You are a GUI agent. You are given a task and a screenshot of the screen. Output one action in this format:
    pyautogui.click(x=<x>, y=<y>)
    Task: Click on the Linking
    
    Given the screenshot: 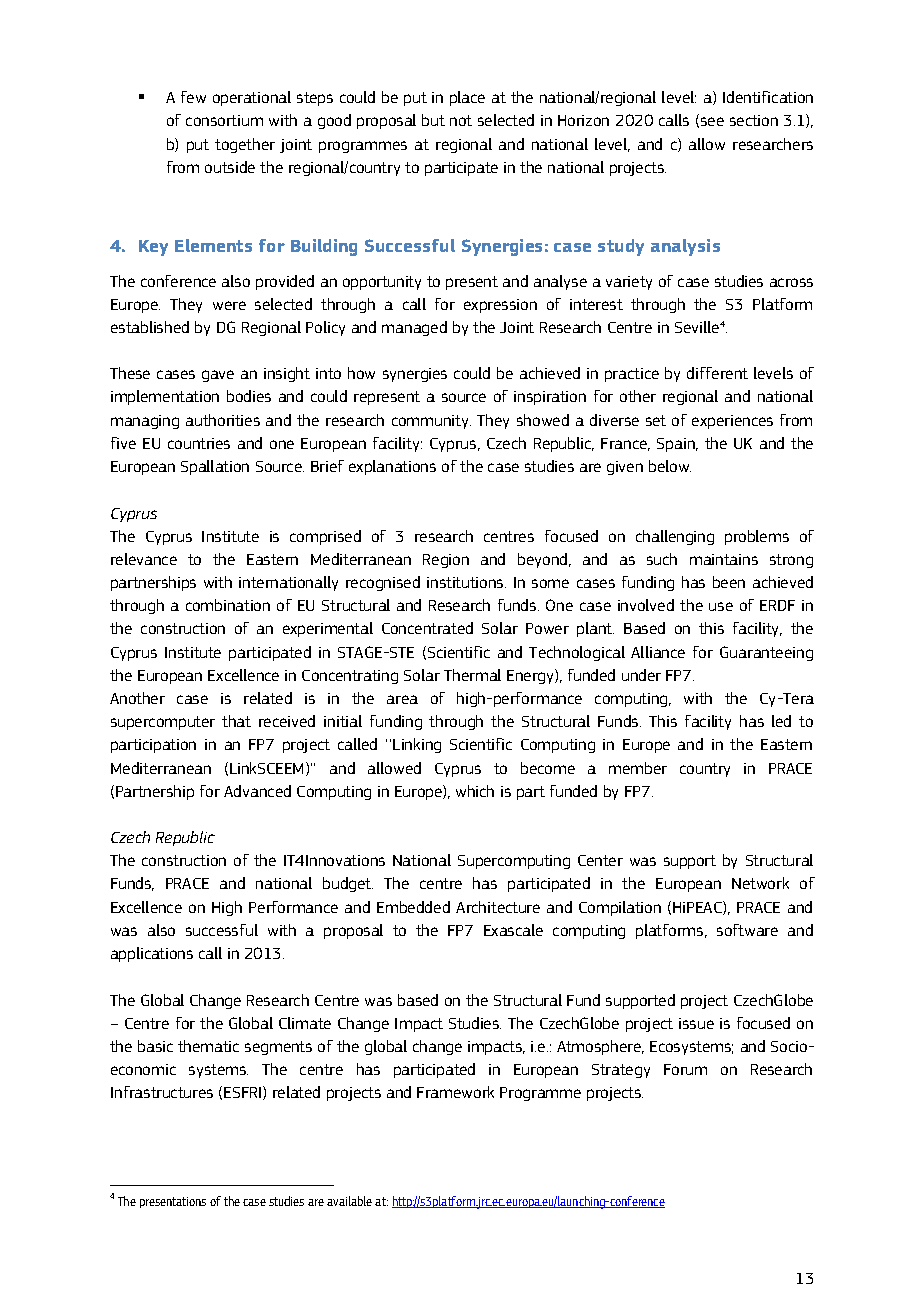 What is the action you would take?
    pyautogui.click(x=417, y=745)
